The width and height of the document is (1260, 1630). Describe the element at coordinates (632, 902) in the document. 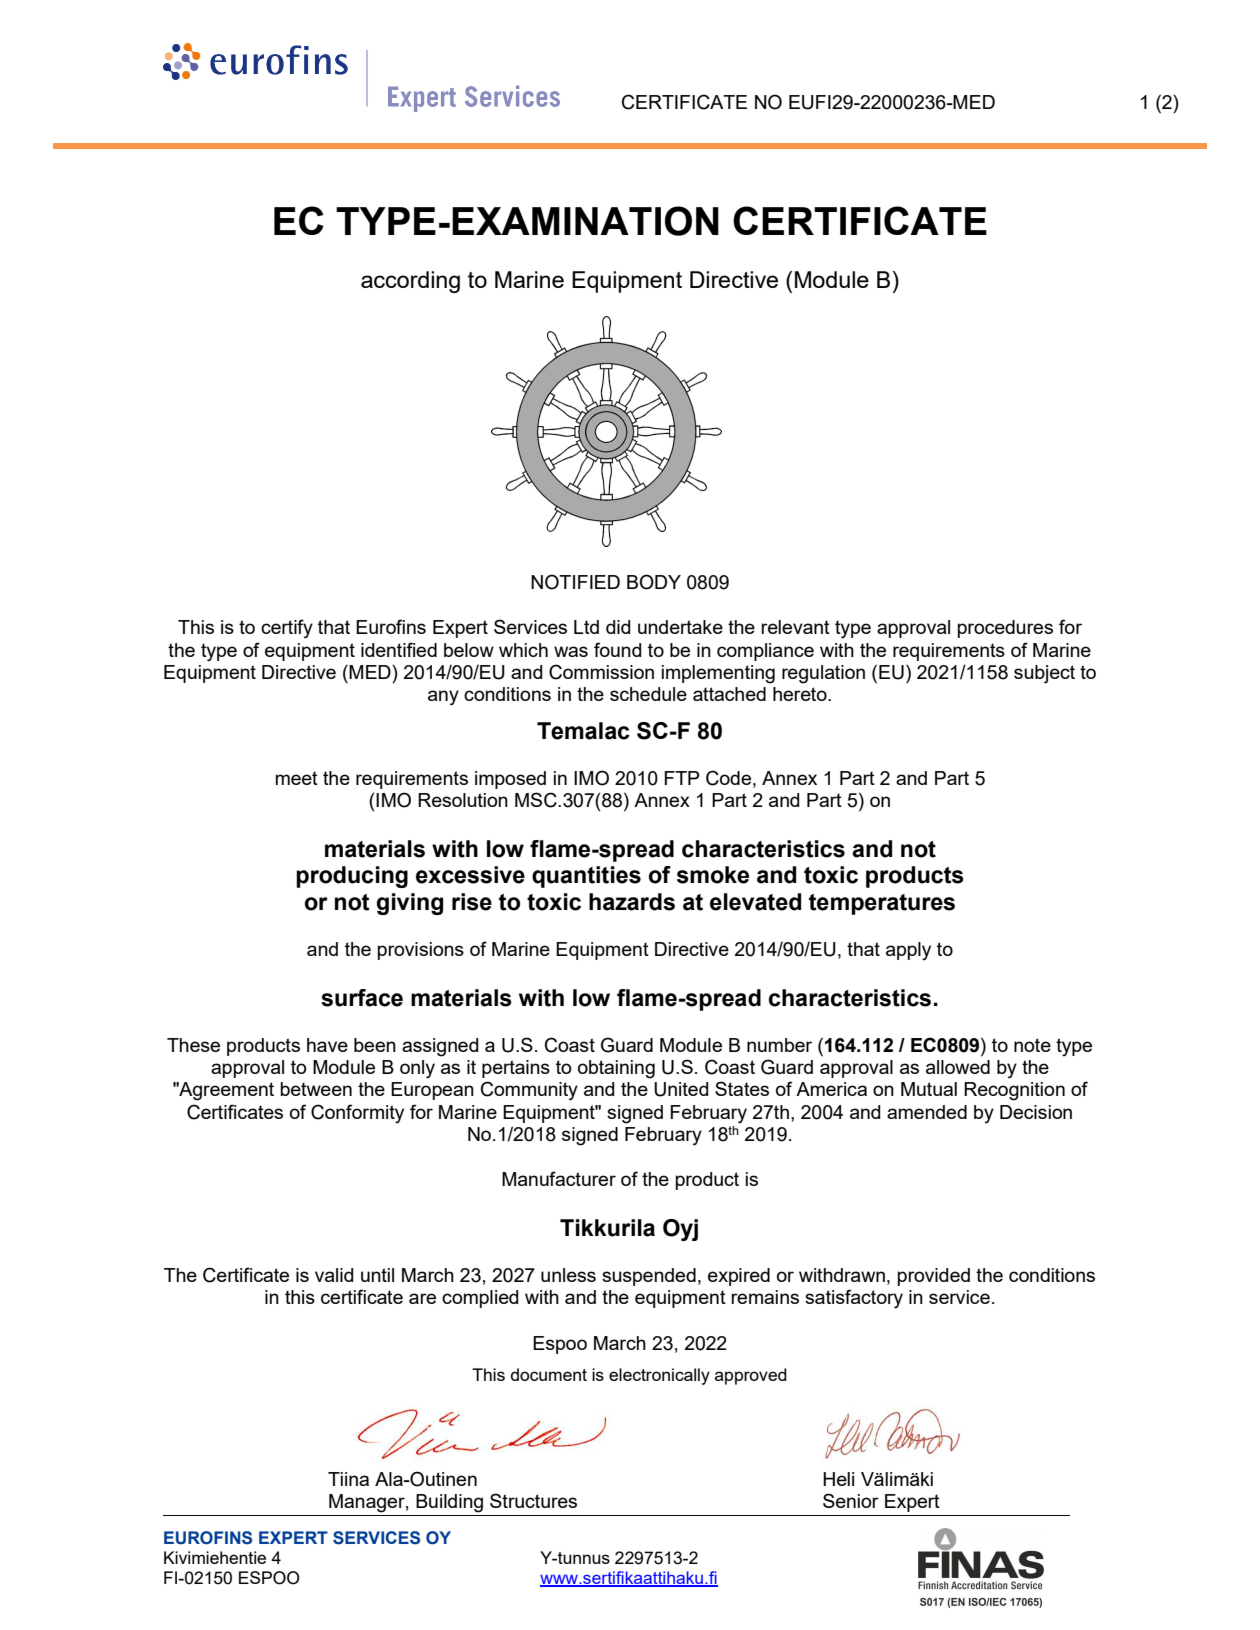

I see `hazards` at that location.
